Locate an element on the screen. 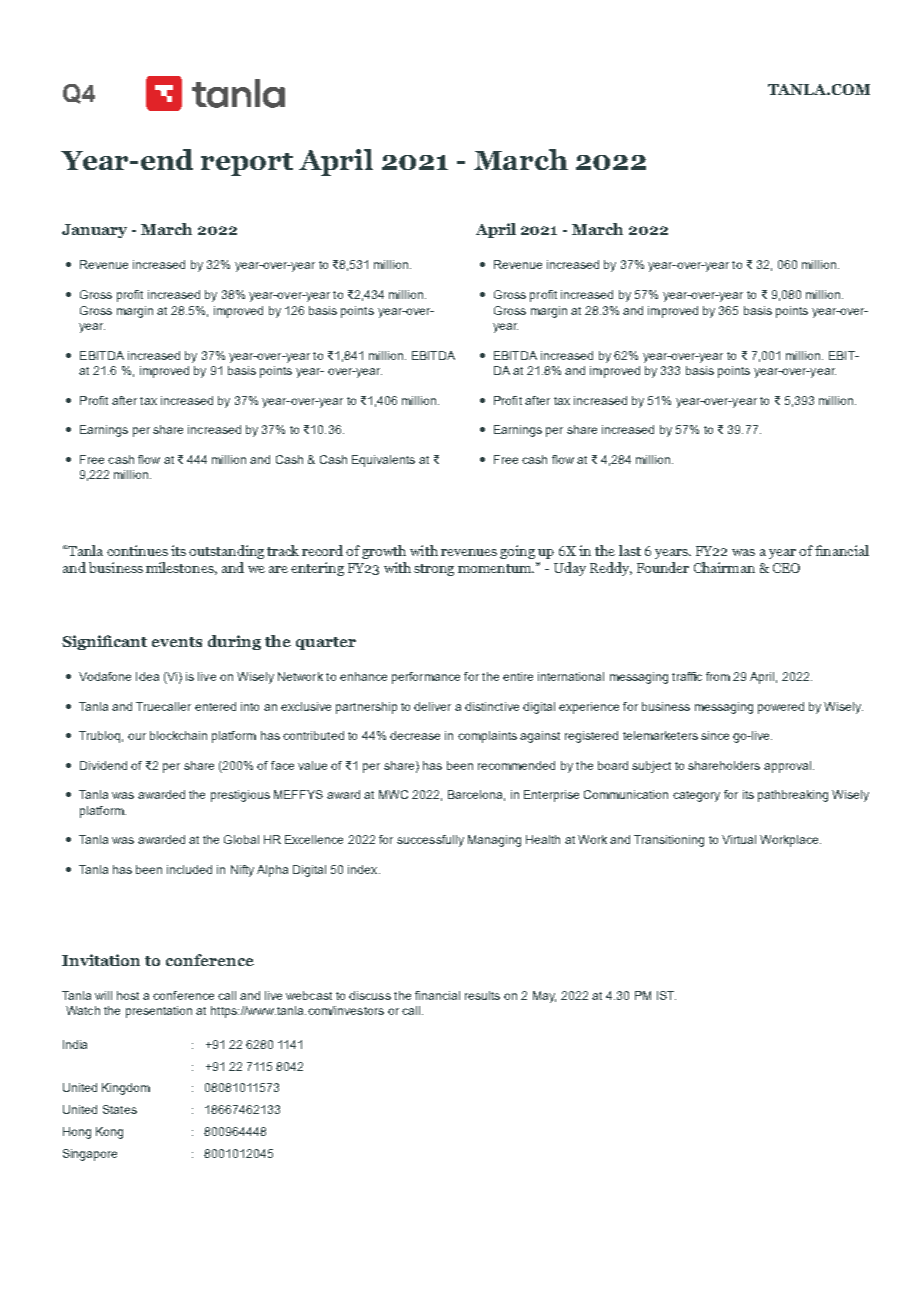  report is located at coordinates (247, 164).
